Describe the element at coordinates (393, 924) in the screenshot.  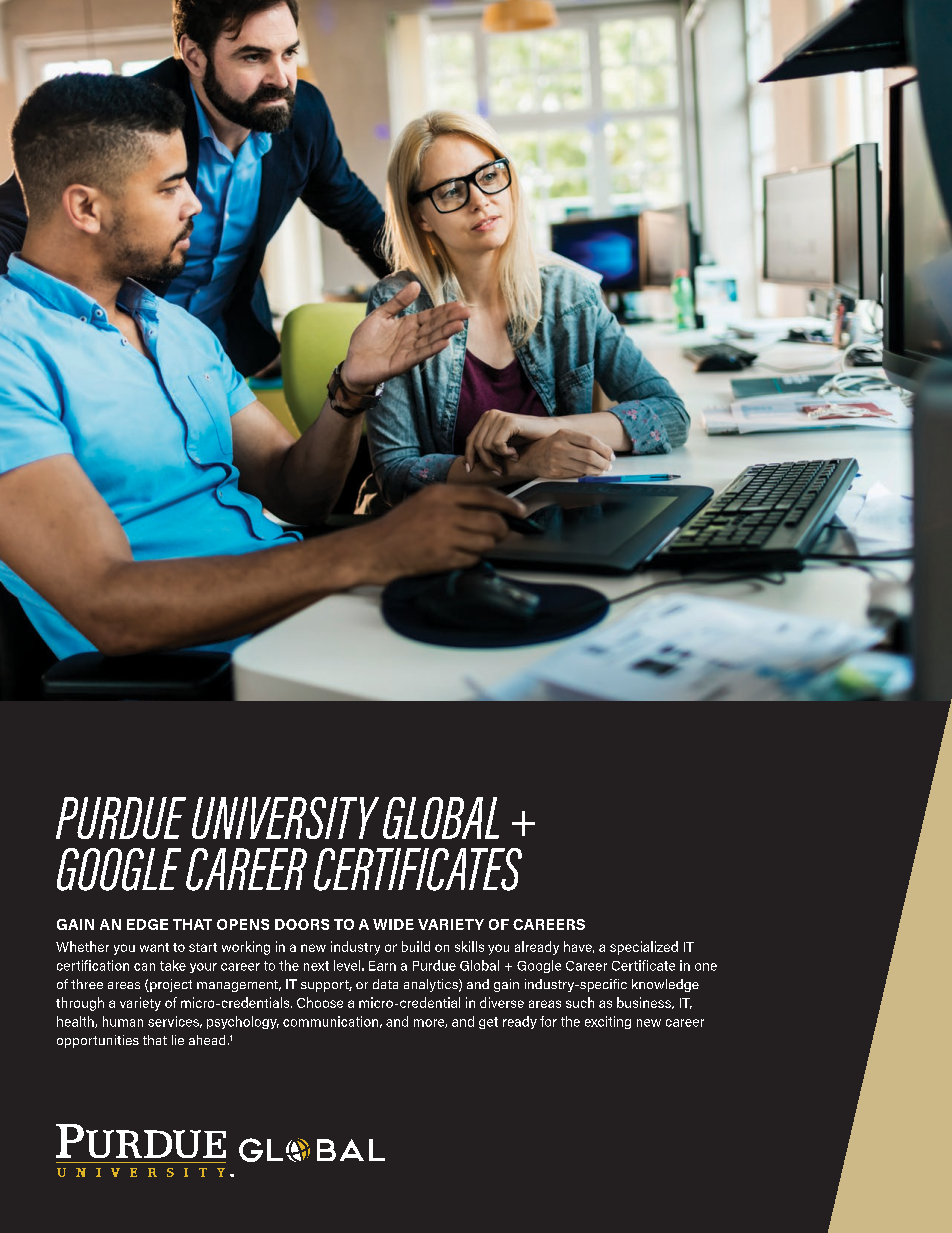
I see `WIDE` at that location.
